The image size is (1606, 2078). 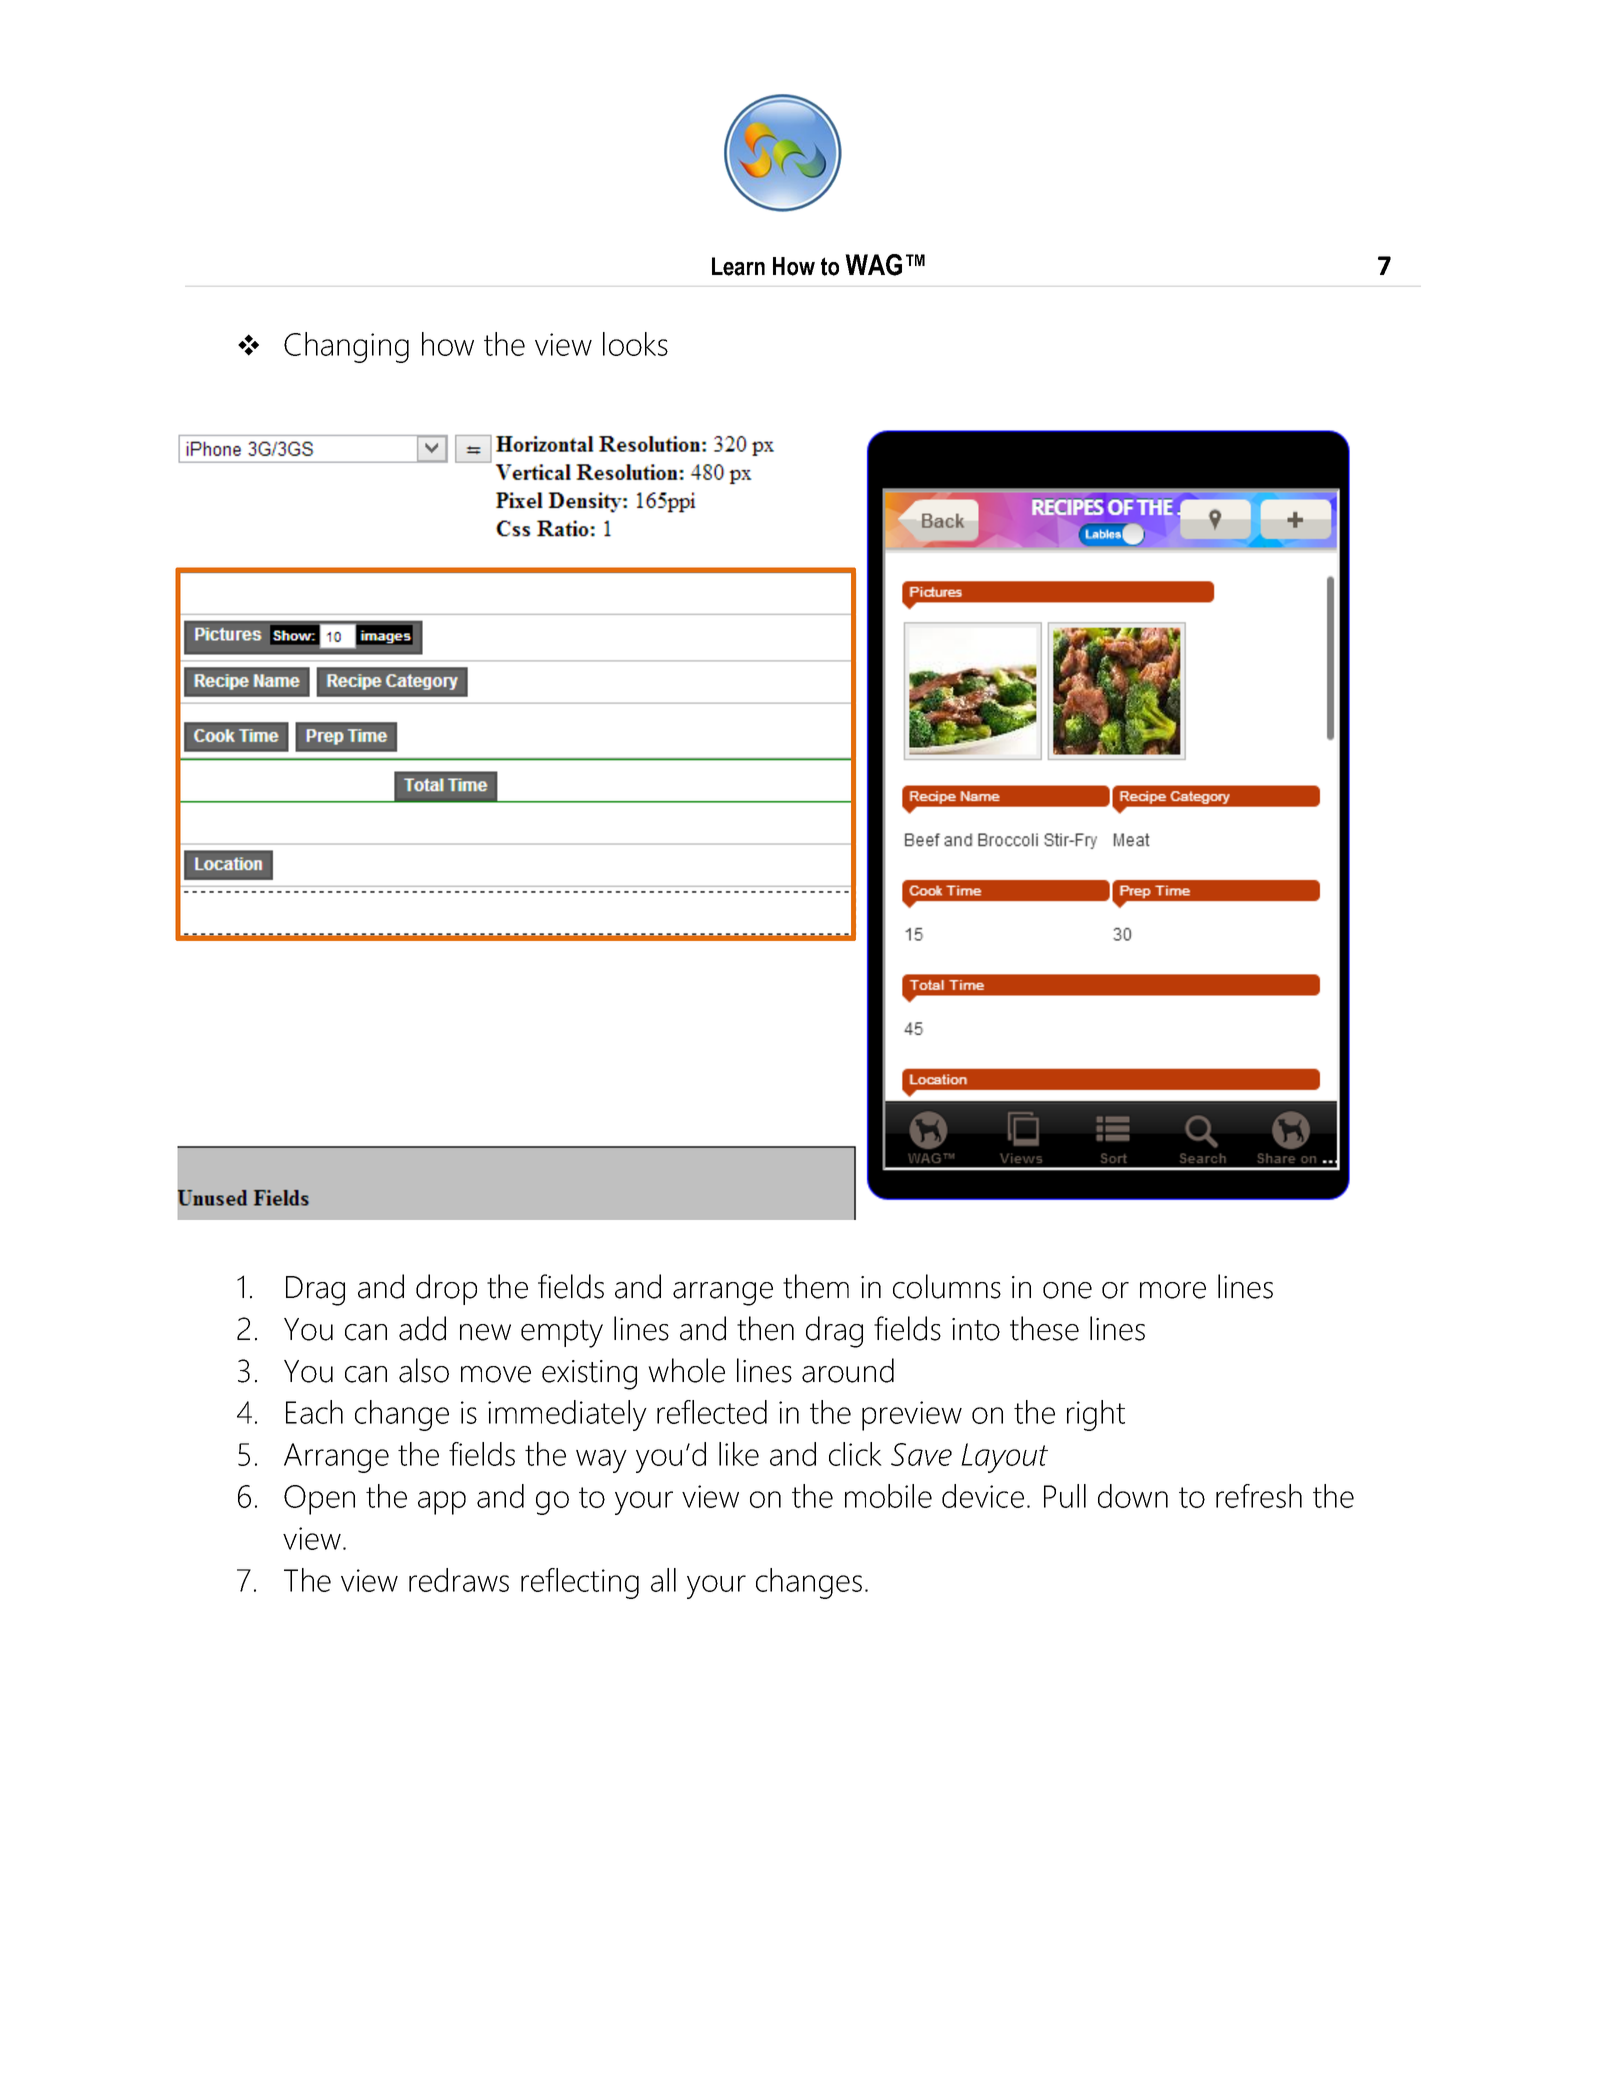 I want to click on Learn, so click(x=738, y=266).
